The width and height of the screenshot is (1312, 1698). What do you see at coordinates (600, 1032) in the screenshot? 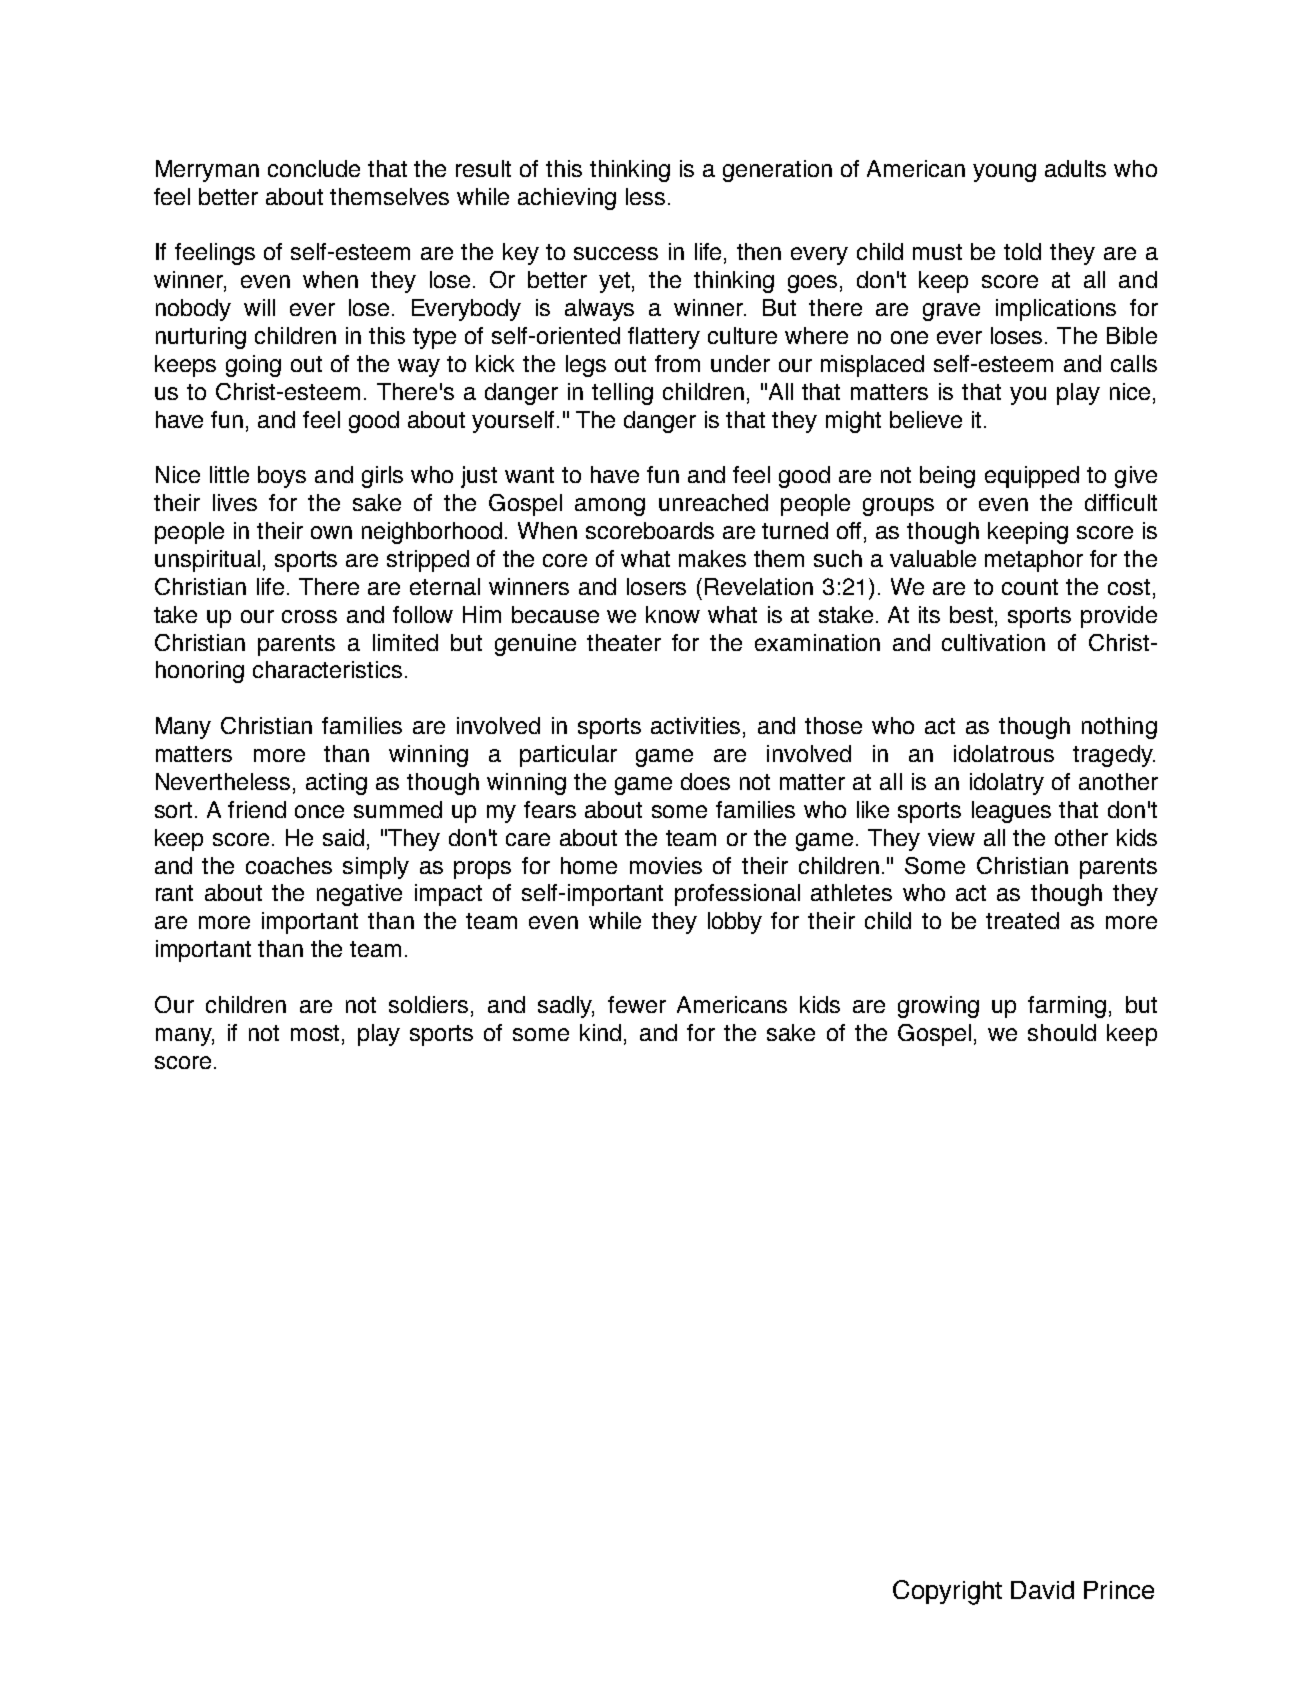
I see `kind` at bounding box center [600, 1032].
